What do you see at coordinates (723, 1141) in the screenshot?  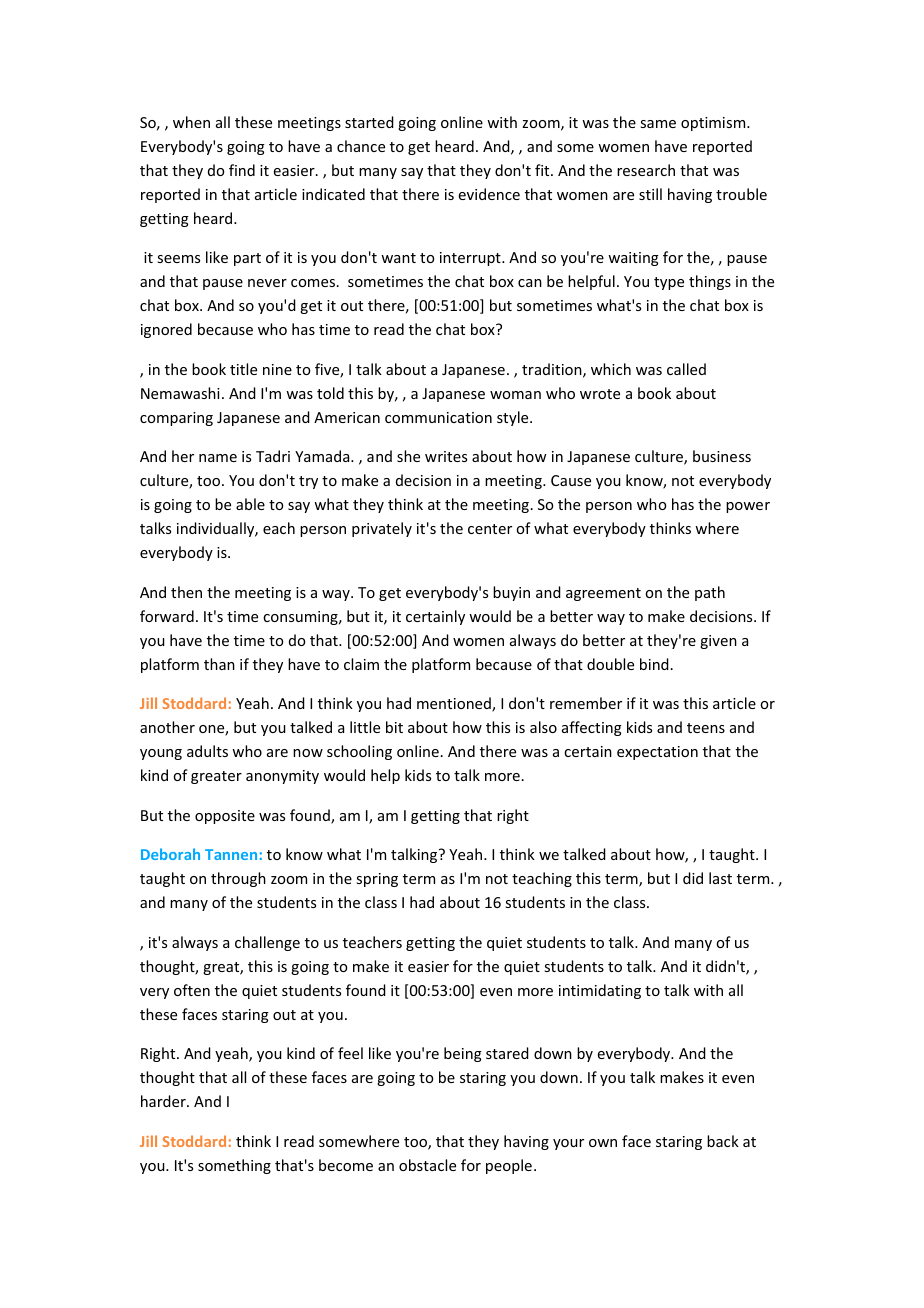 I see `back` at bounding box center [723, 1141].
